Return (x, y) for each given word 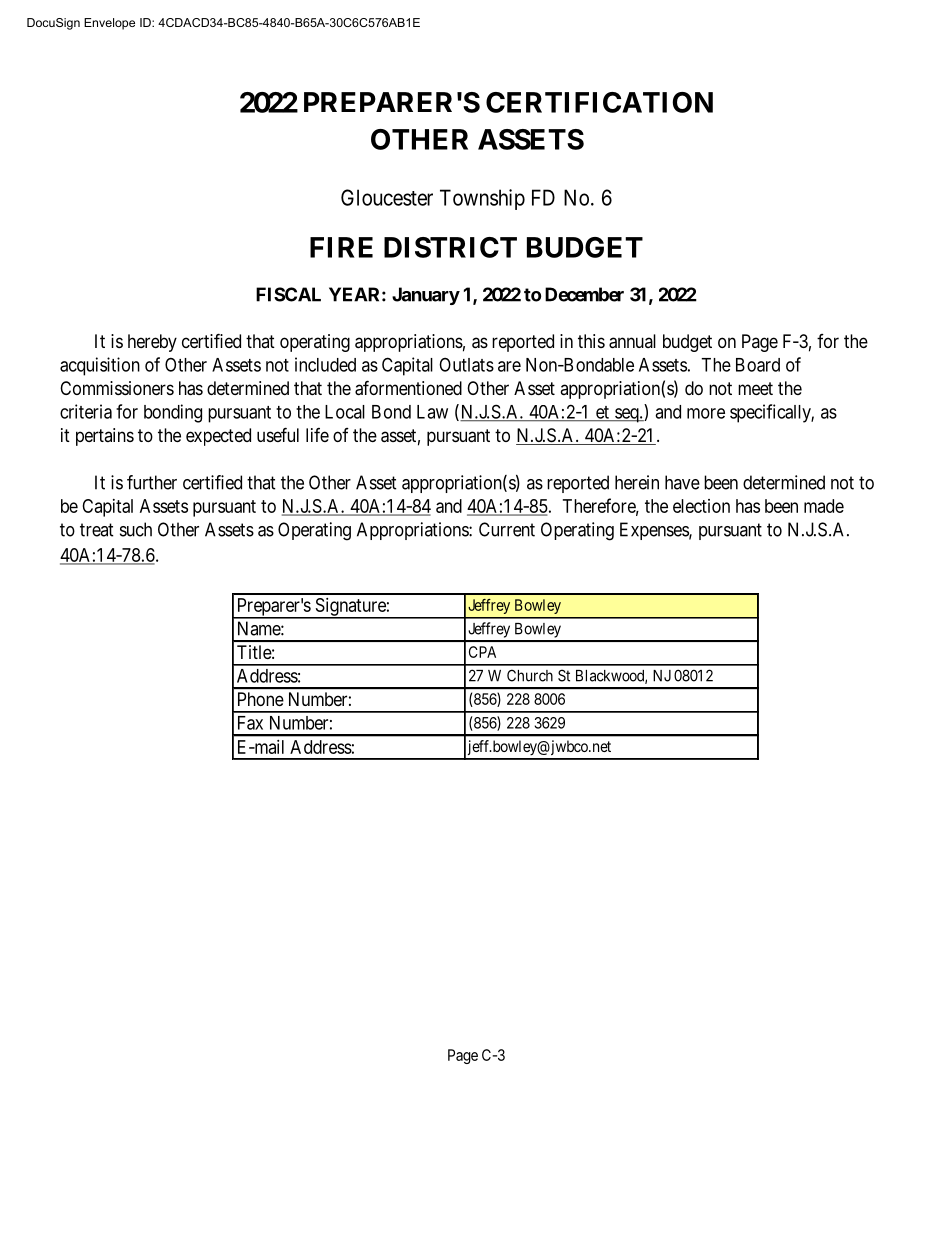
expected (218, 437)
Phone (261, 699)
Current (507, 529)
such (136, 529)
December (584, 294)
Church (530, 675)
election (701, 506)
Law (432, 412)
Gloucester (387, 197)
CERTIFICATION (599, 102)
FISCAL (288, 294)
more (706, 413)
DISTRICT (450, 247)
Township (482, 199)
